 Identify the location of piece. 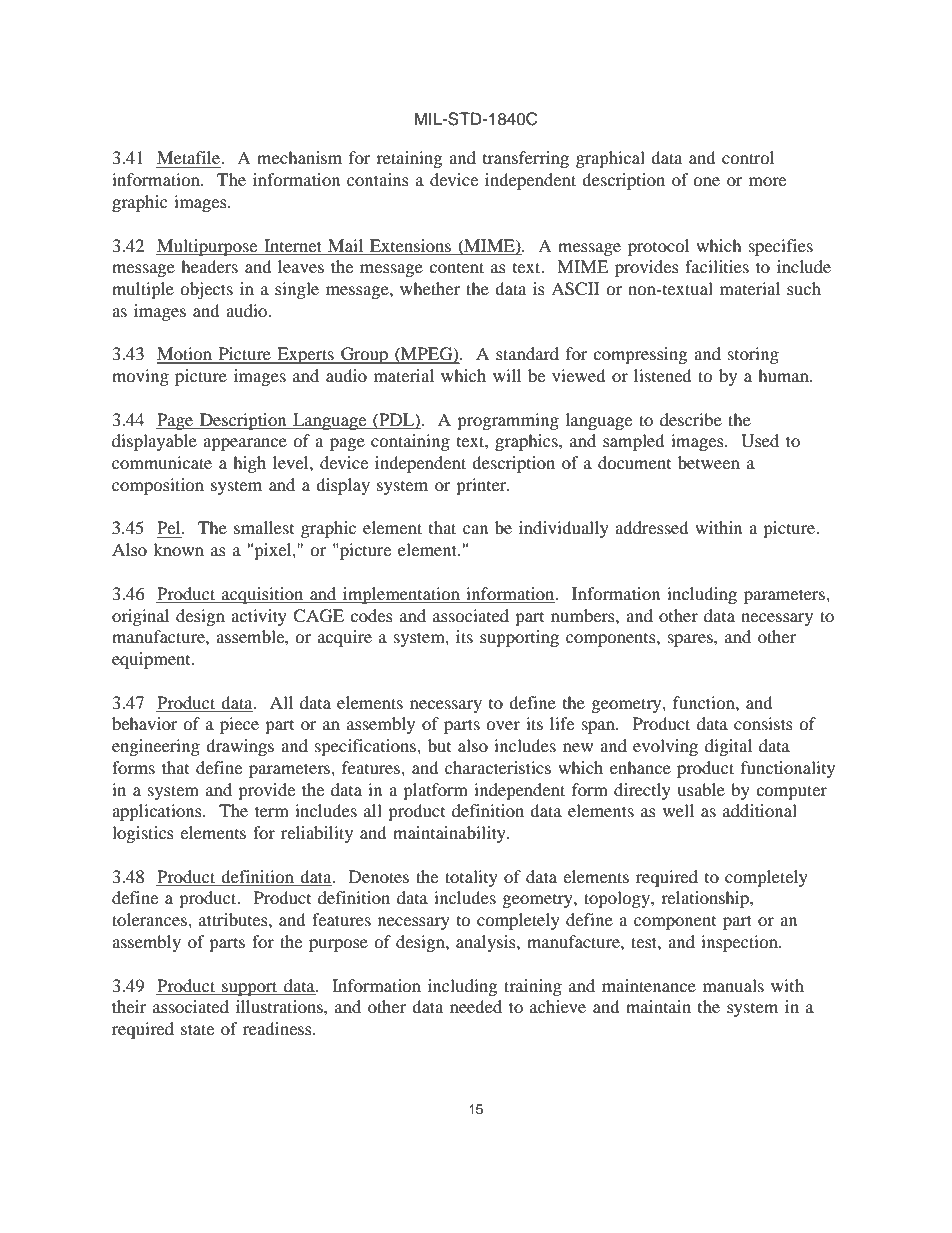
(239, 725).
